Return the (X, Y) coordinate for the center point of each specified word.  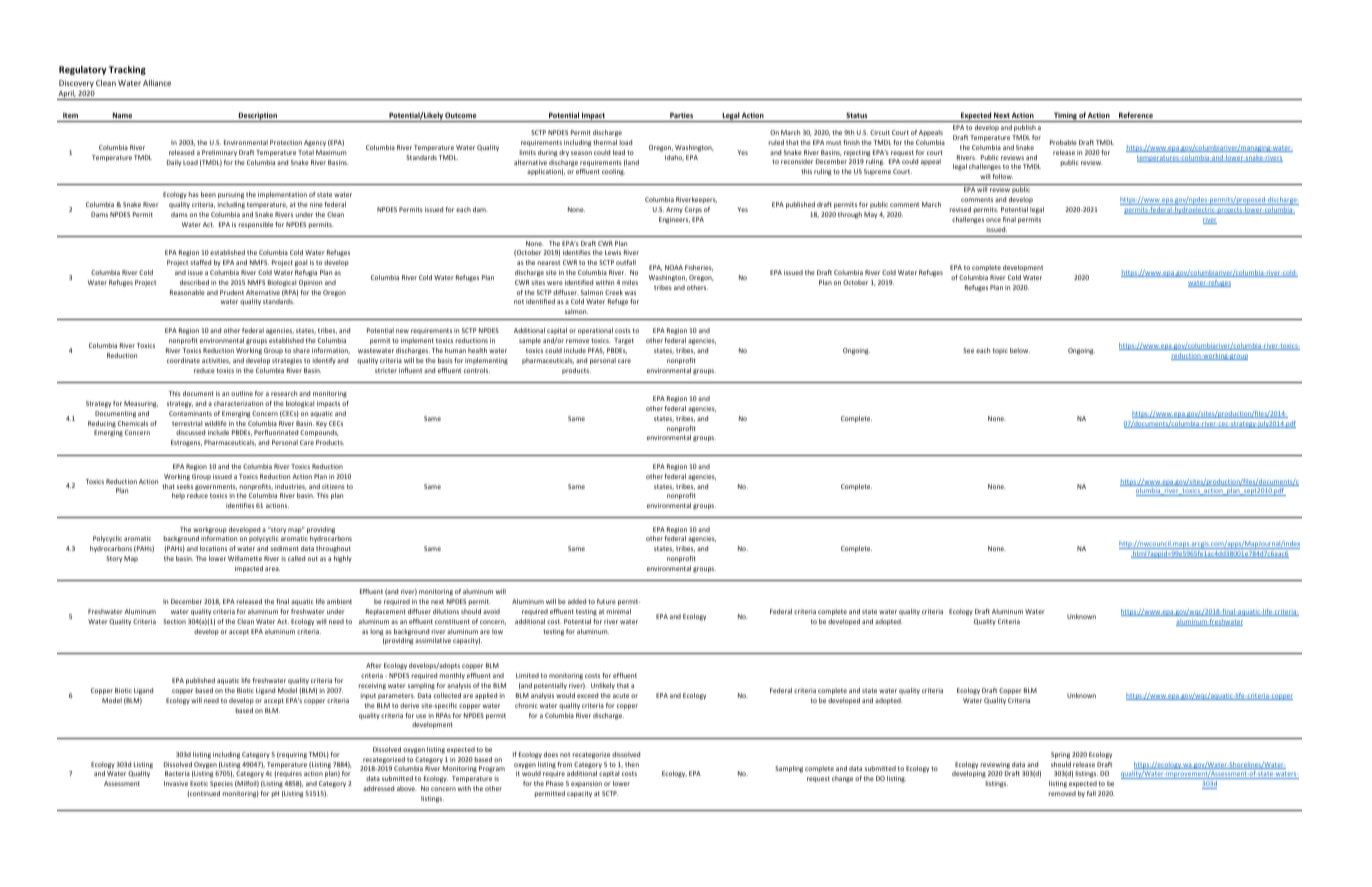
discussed (190, 432)
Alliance (157, 83)
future (606, 601)
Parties (681, 115)
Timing (1065, 117)
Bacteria (177, 773)
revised (960, 209)
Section (174, 621)
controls (477, 370)
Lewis (613, 252)
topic (1000, 351)
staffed (200, 262)
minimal (619, 611)
